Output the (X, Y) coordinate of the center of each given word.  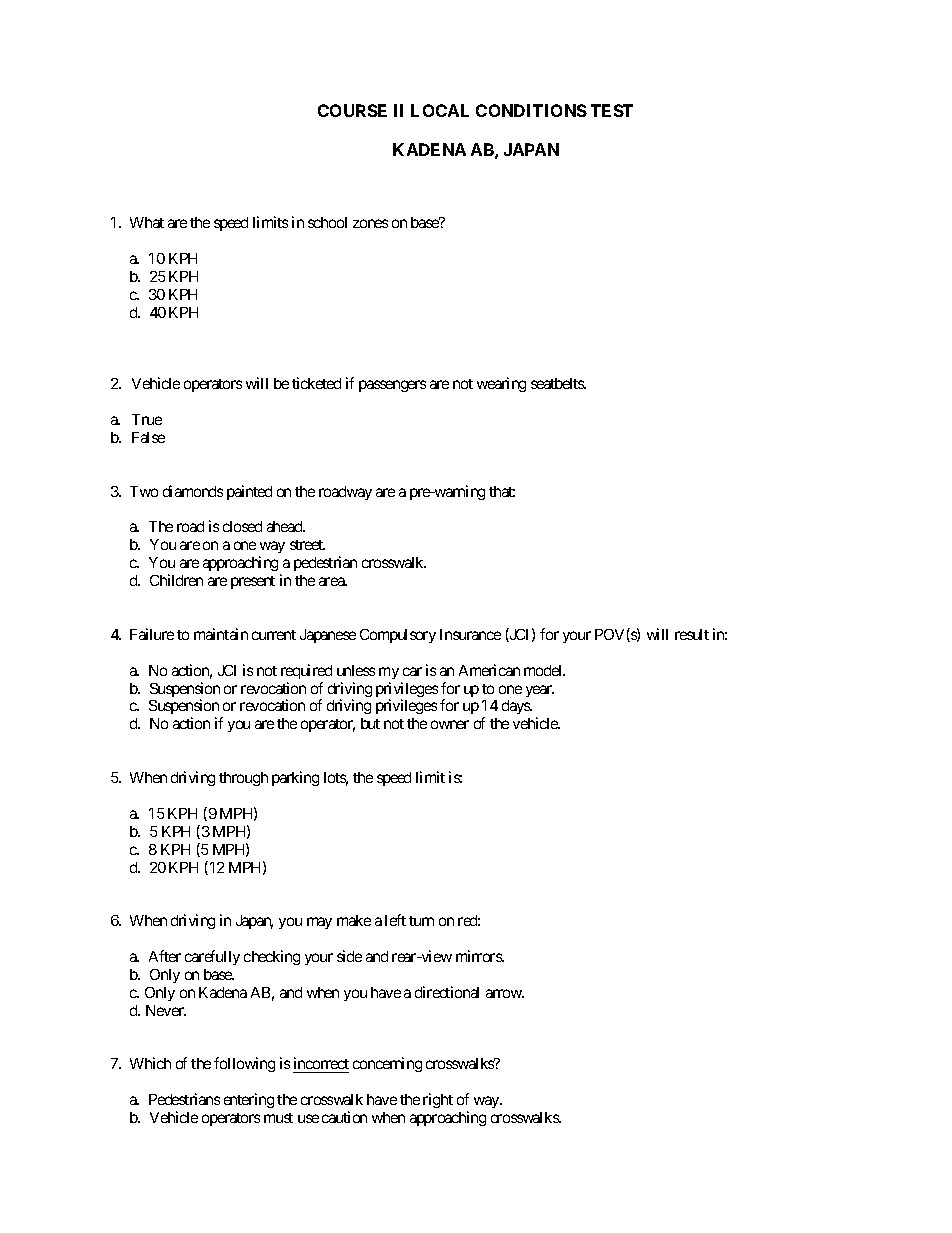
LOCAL (440, 110)
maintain (221, 634)
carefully (212, 957)
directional (447, 992)
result (692, 634)
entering (249, 1100)
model (544, 670)
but (370, 723)
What (147, 222)
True (147, 419)
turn (421, 921)
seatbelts (558, 383)
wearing (501, 384)
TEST (612, 110)
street (307, 545)
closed (242, 526)
